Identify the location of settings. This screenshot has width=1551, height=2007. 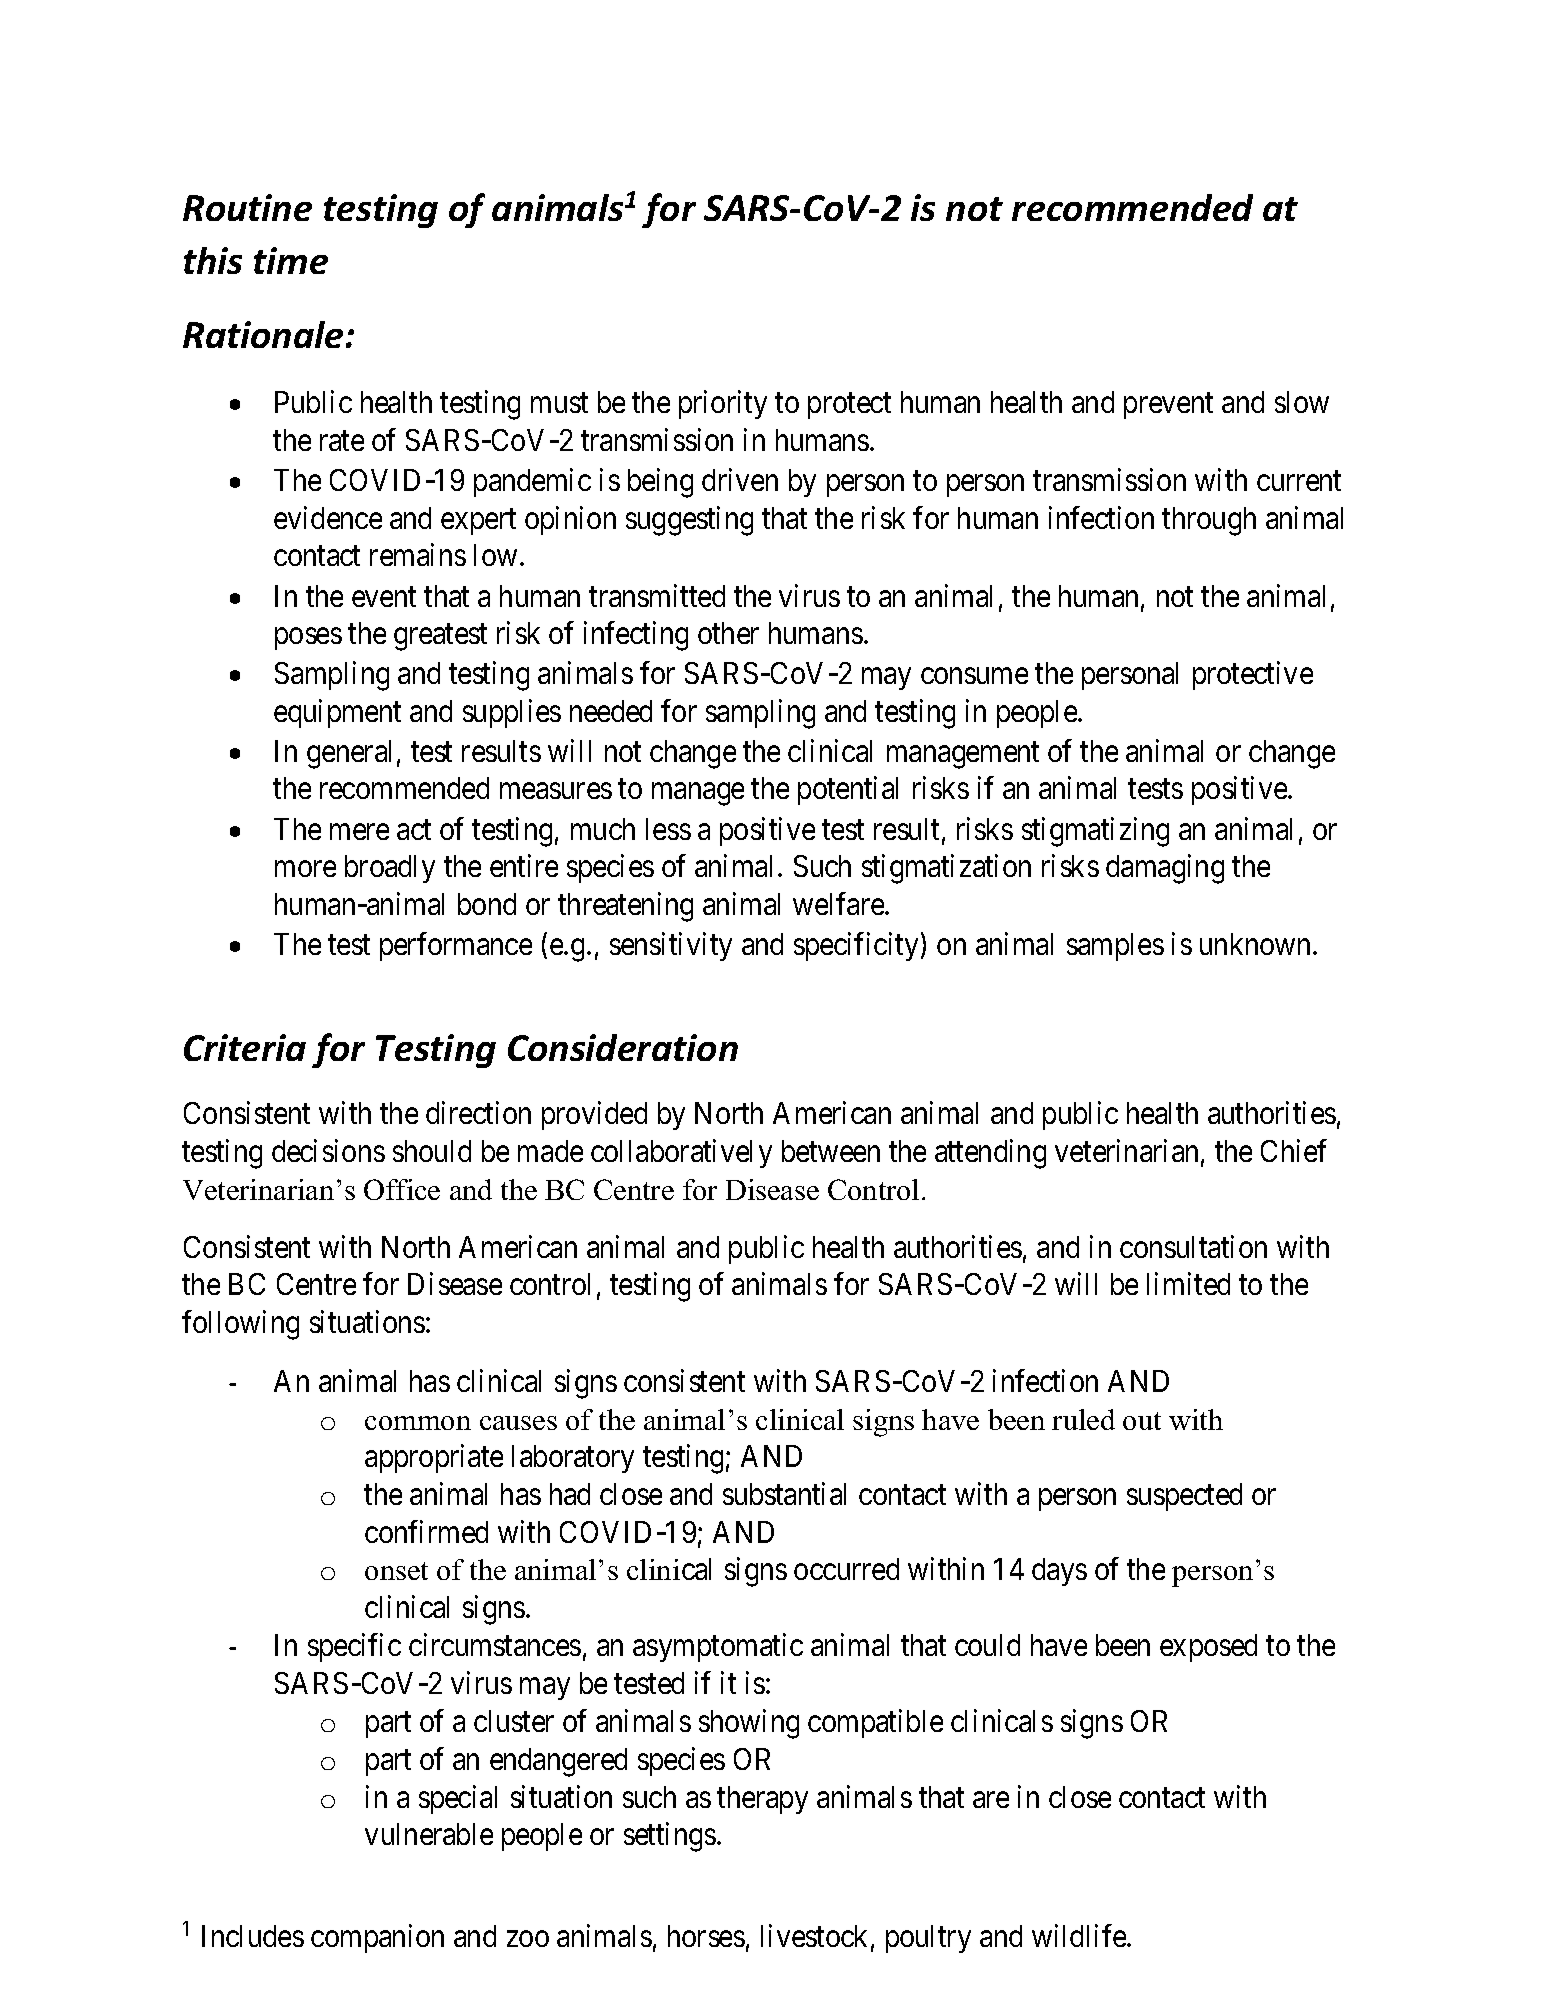
(670, 1837).
